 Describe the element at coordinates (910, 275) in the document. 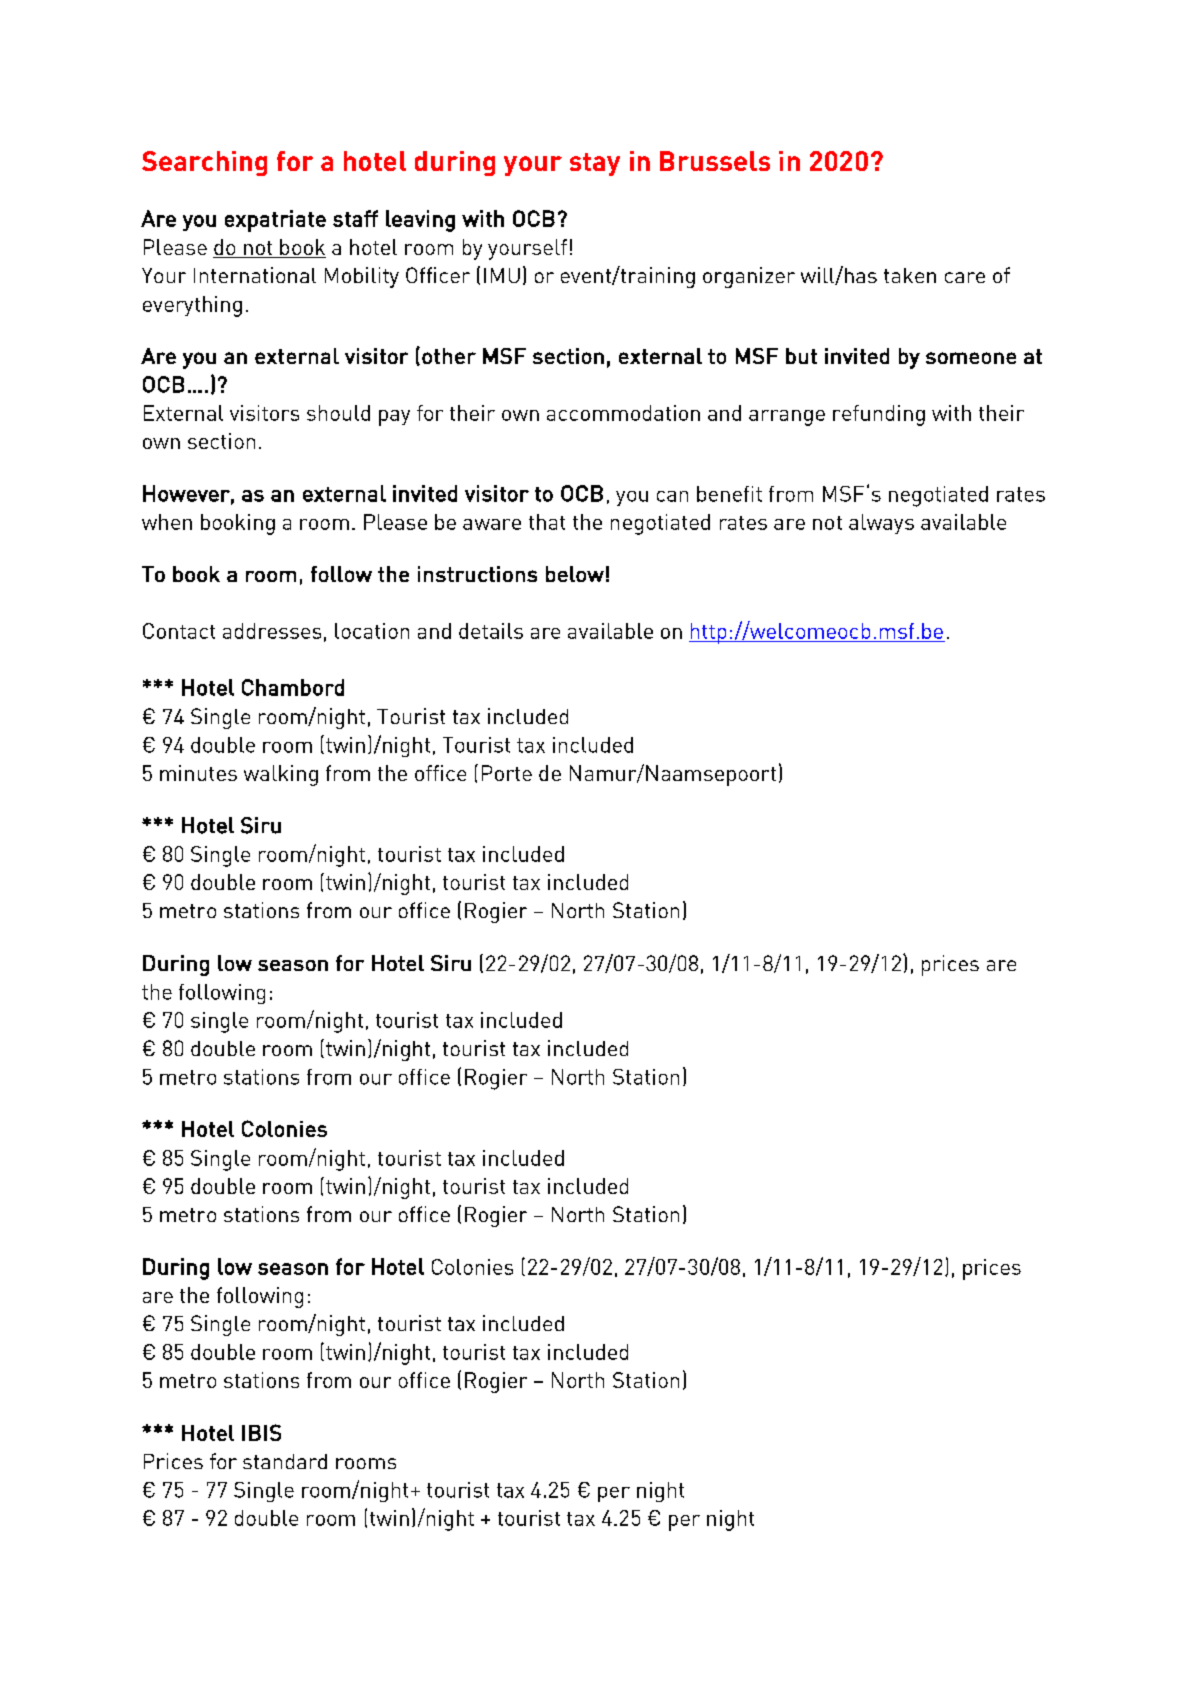

I see `taken` at that location.
